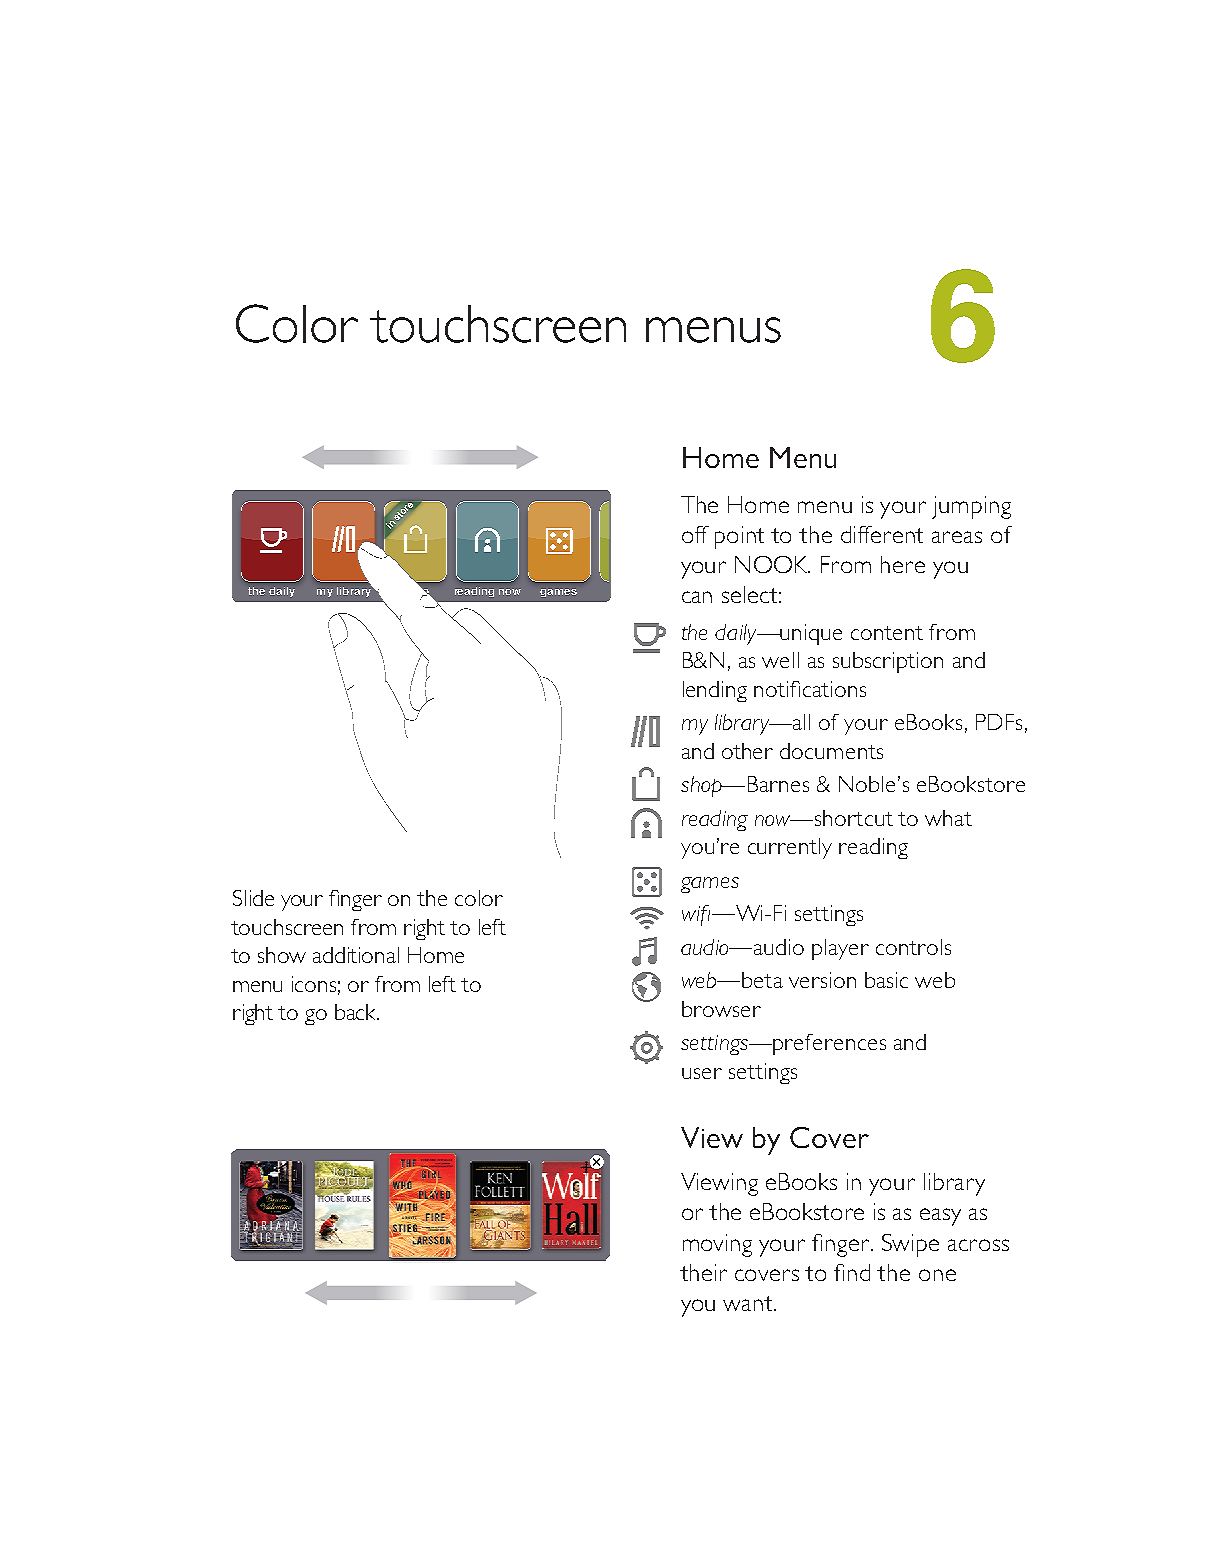 Image resolution: width=1205 pixels, height=1560 pixels. Describe the element at coordinates (903, 564) in the screenshot. I see `here` at that location.
